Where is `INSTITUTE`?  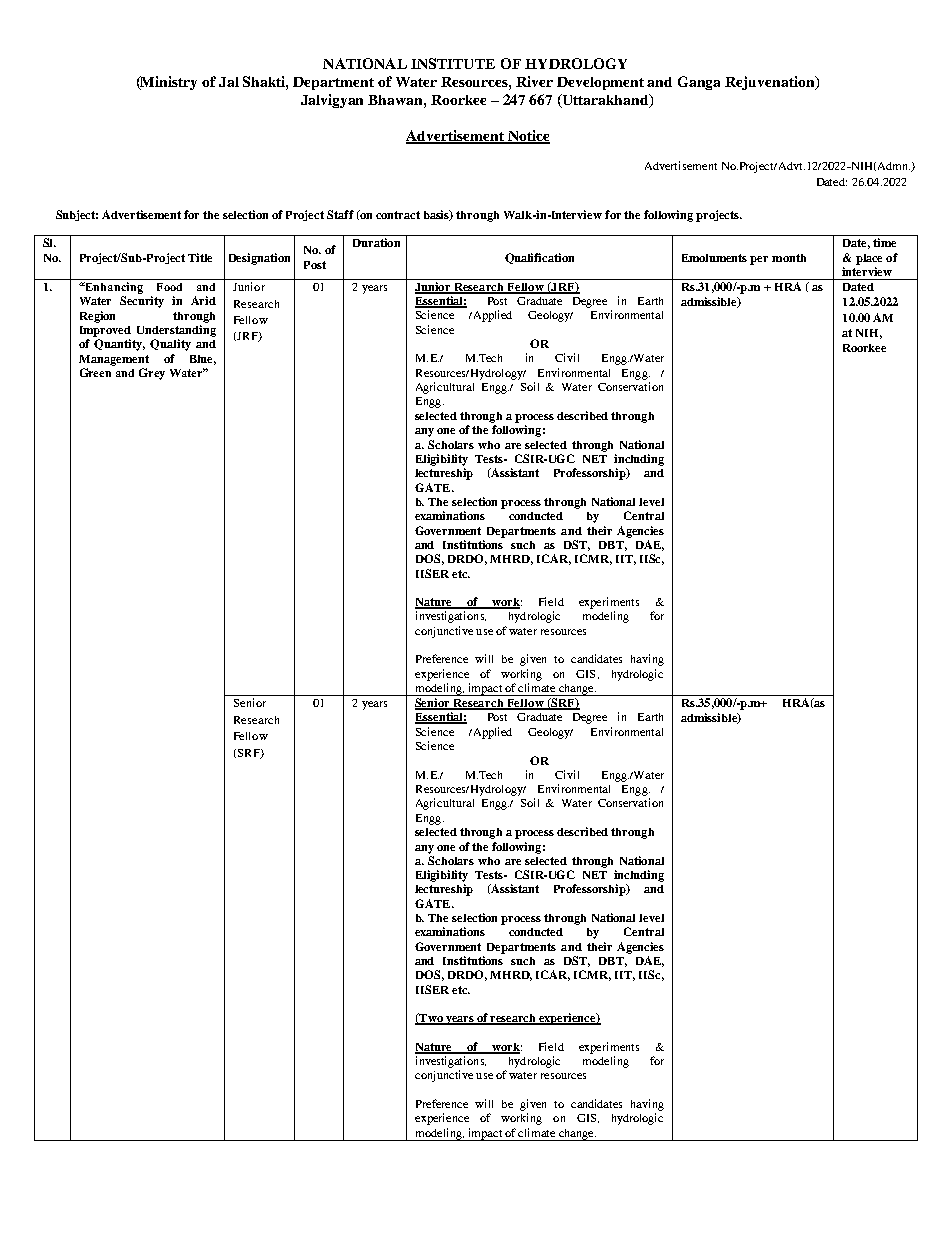
INSTITUTE is located at coordinates (453, 63).
